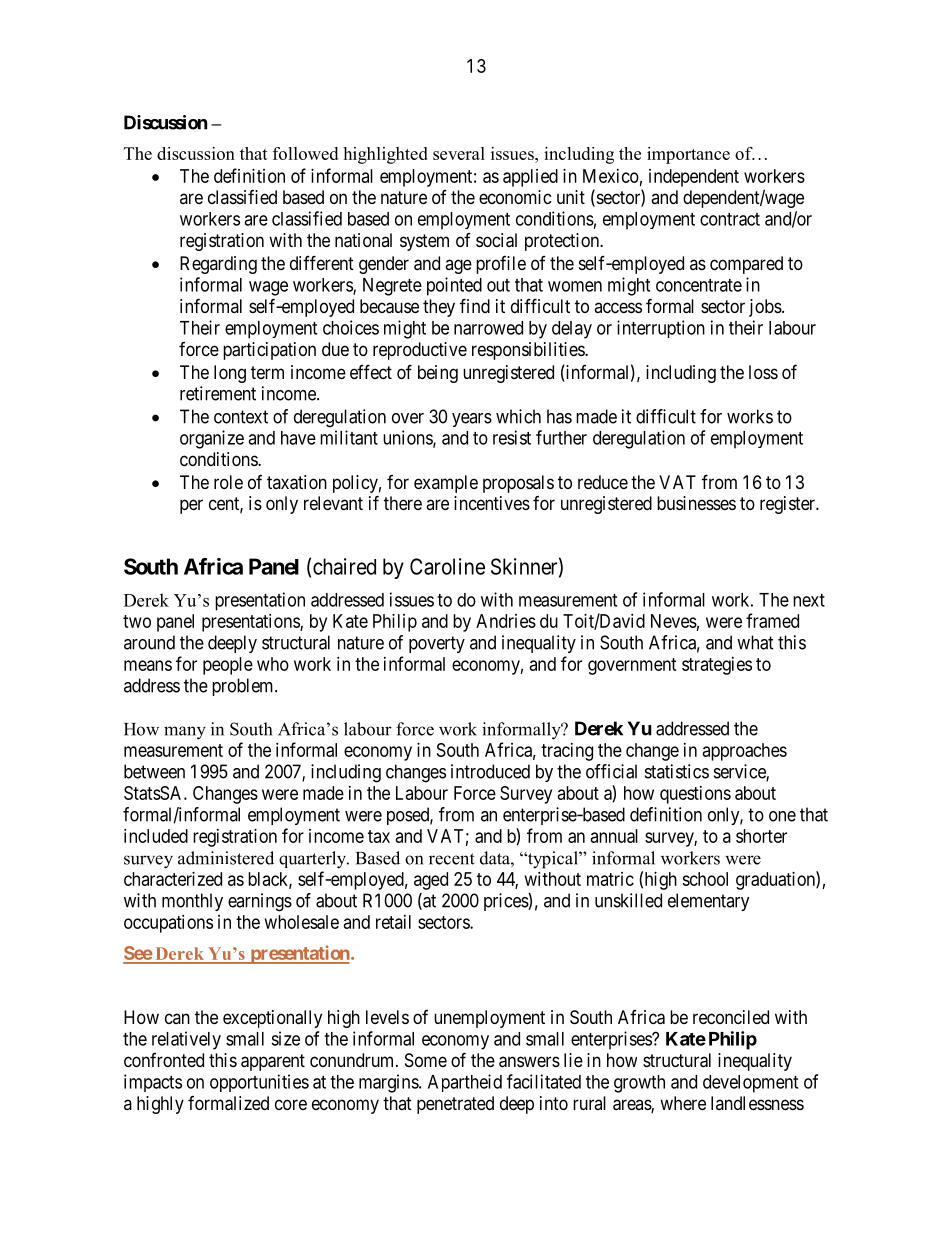 The width and height of the document is (952, 1233). What do you see at coordinates (431, 881) in the document?
I see `aged` at bounding box center [431, 881].
